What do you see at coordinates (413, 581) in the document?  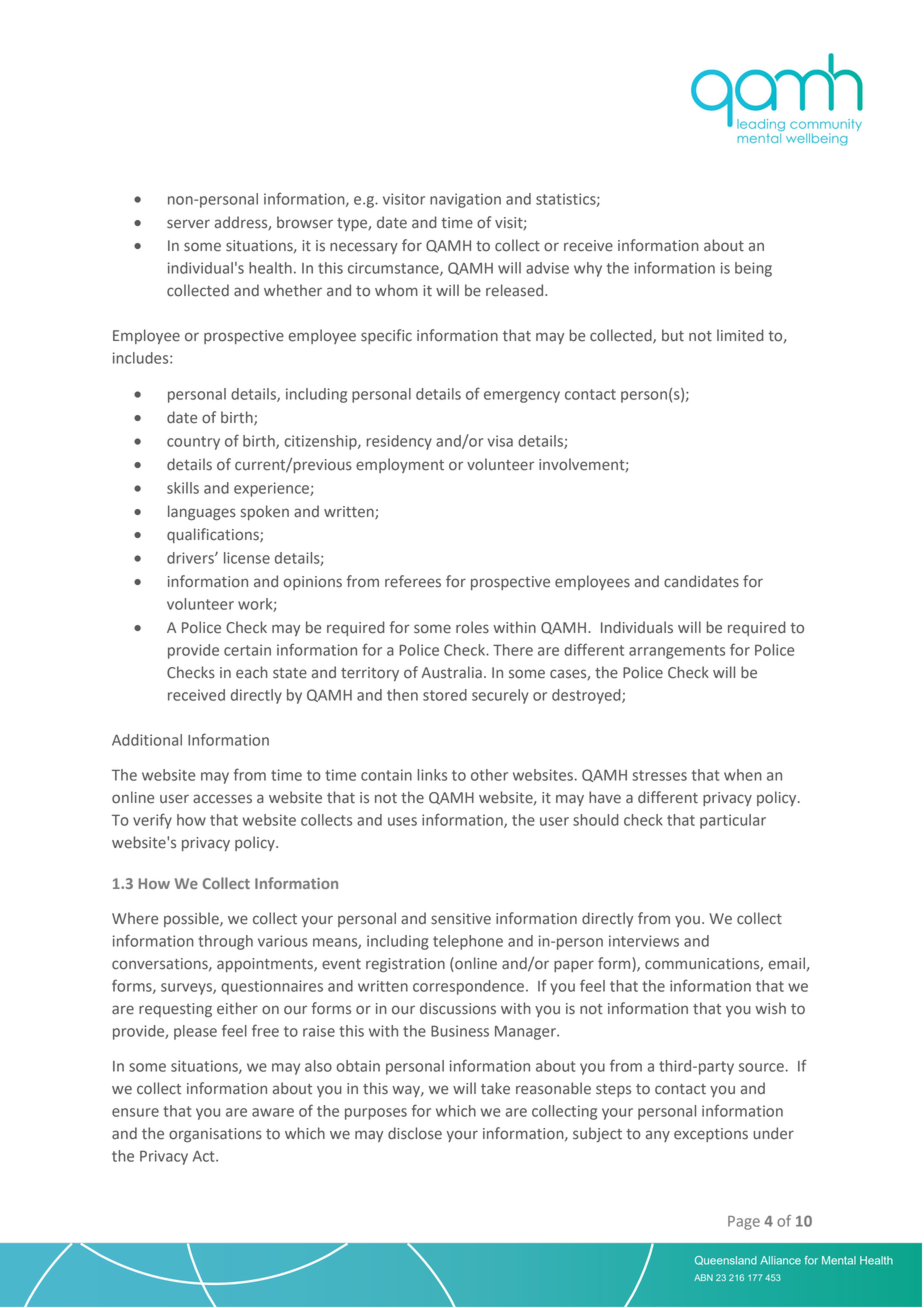 I see `referees` at bounding box center [413, 581].
